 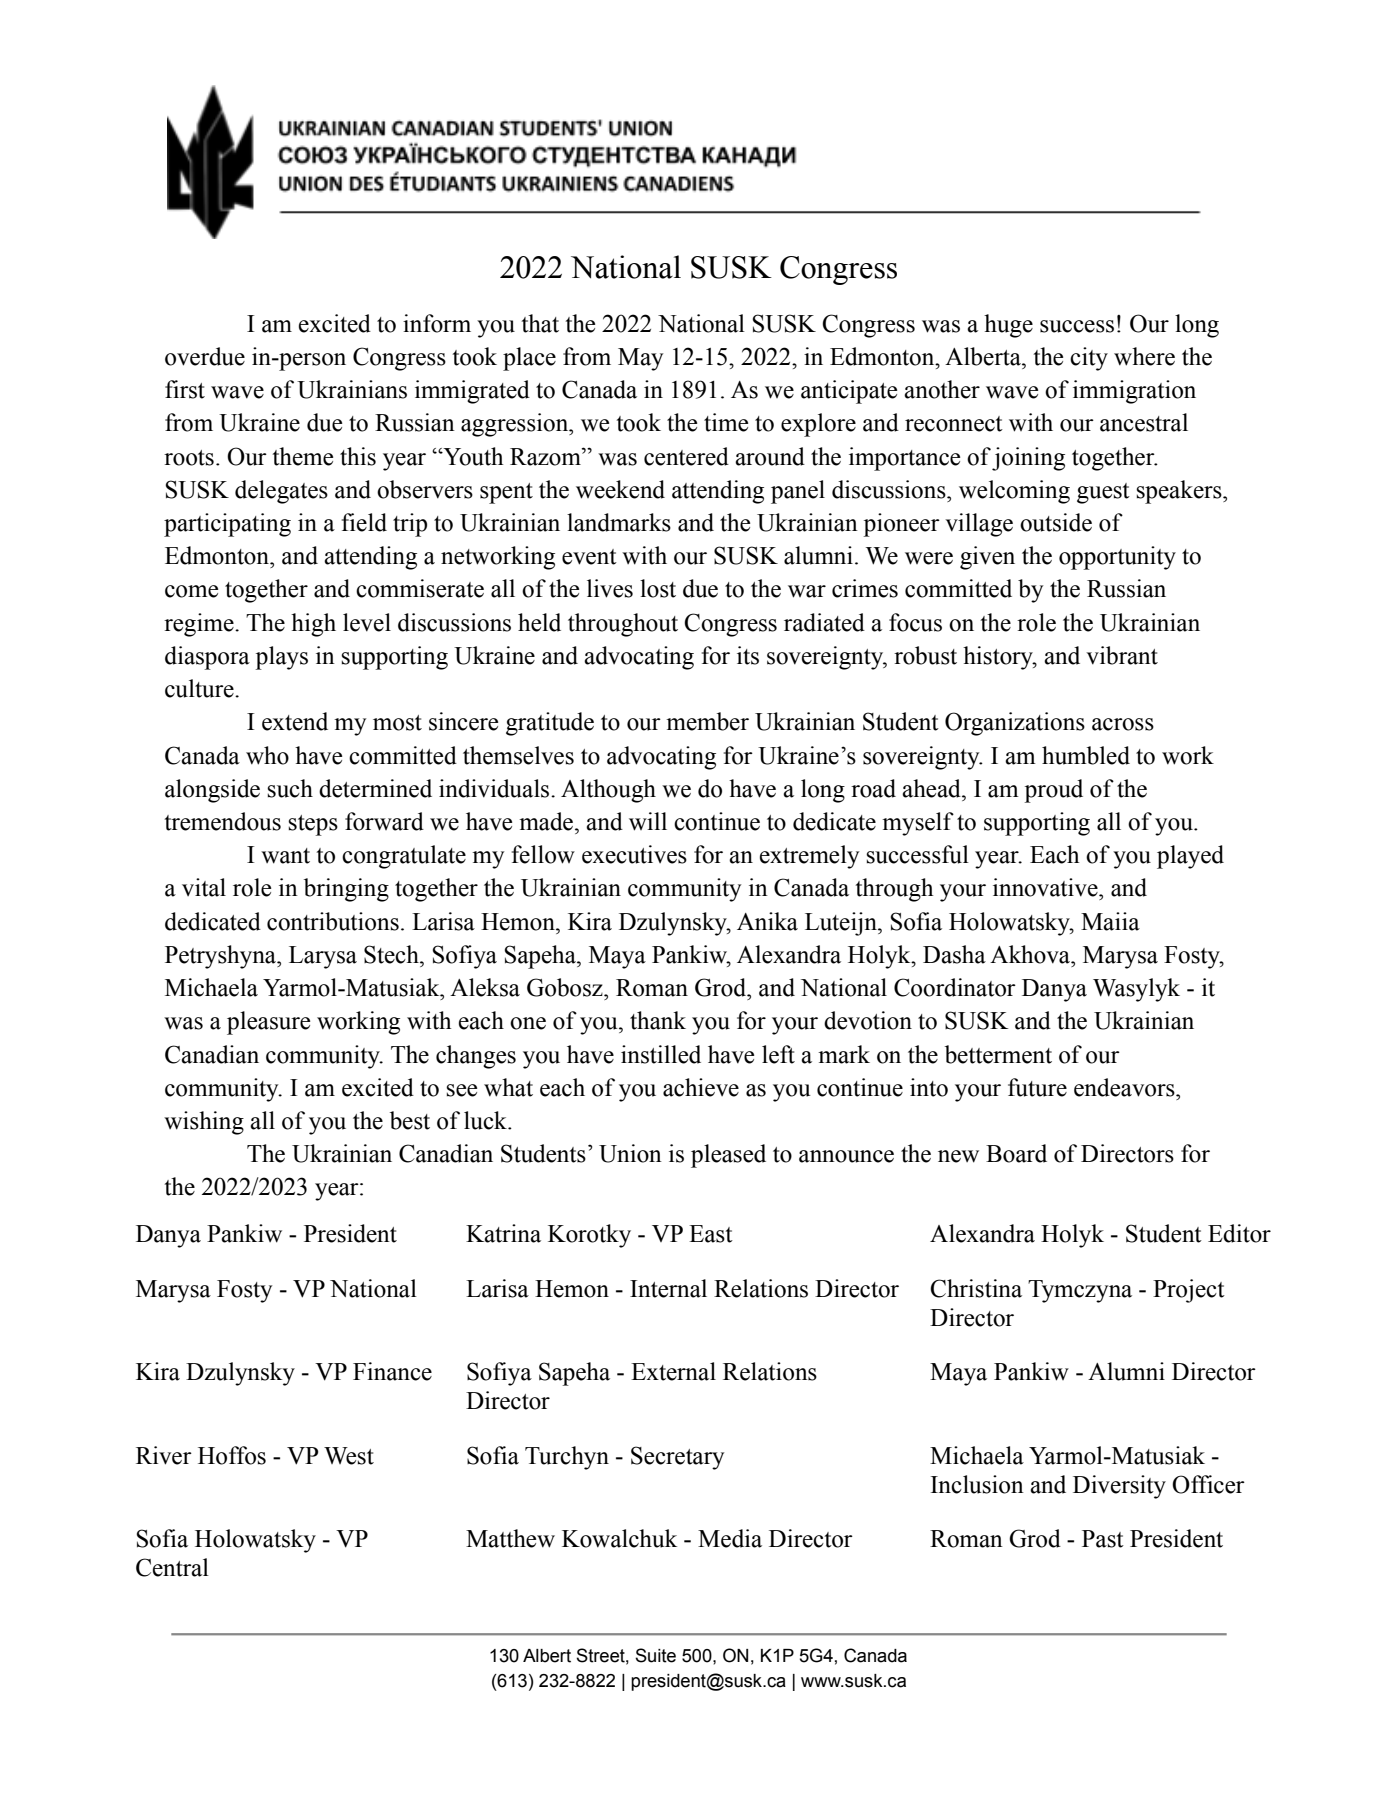 I want to click on Central, so click(x=172, y=1567).
